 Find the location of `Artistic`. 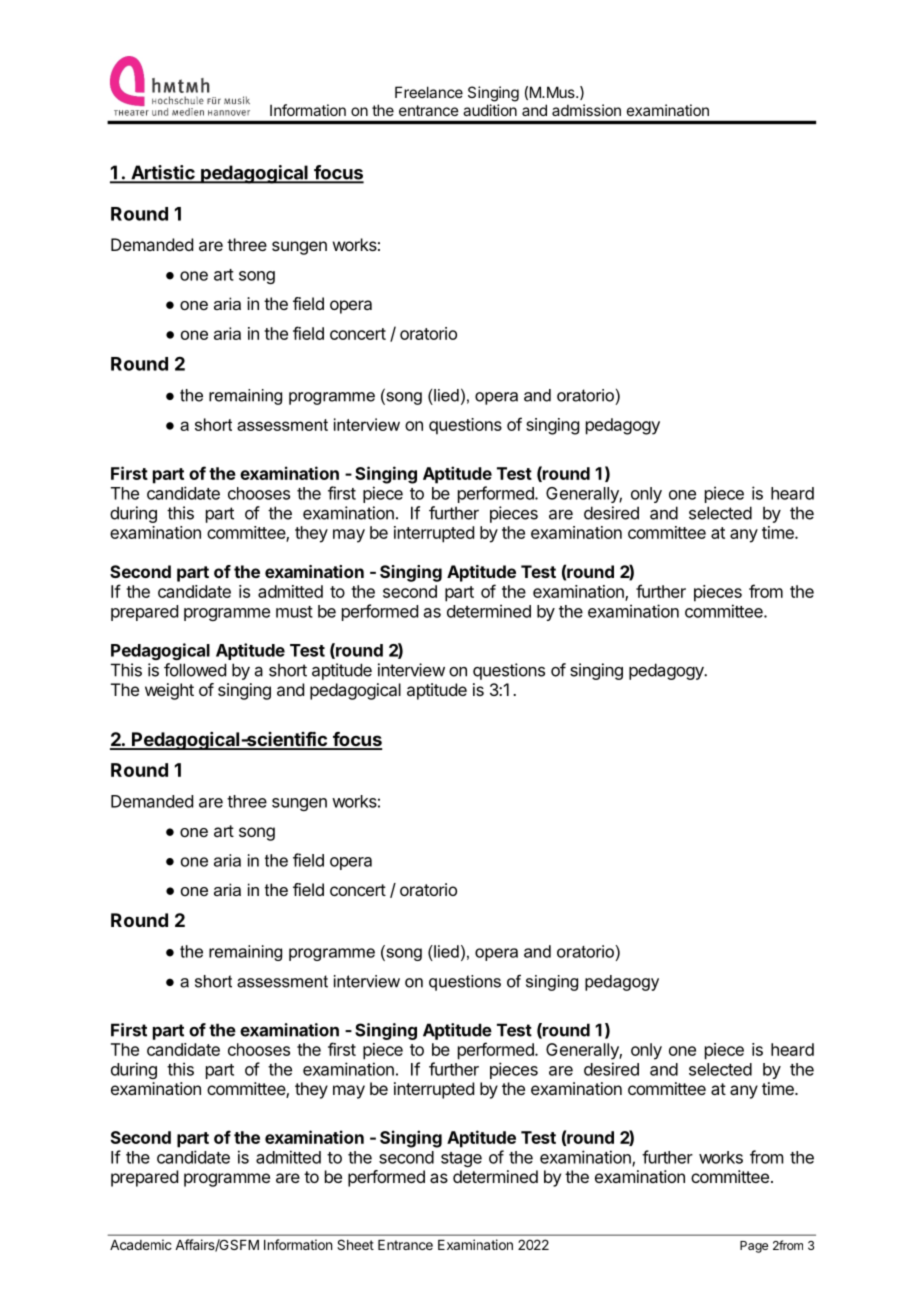

Artistic is located at coordinates (163, 173).
